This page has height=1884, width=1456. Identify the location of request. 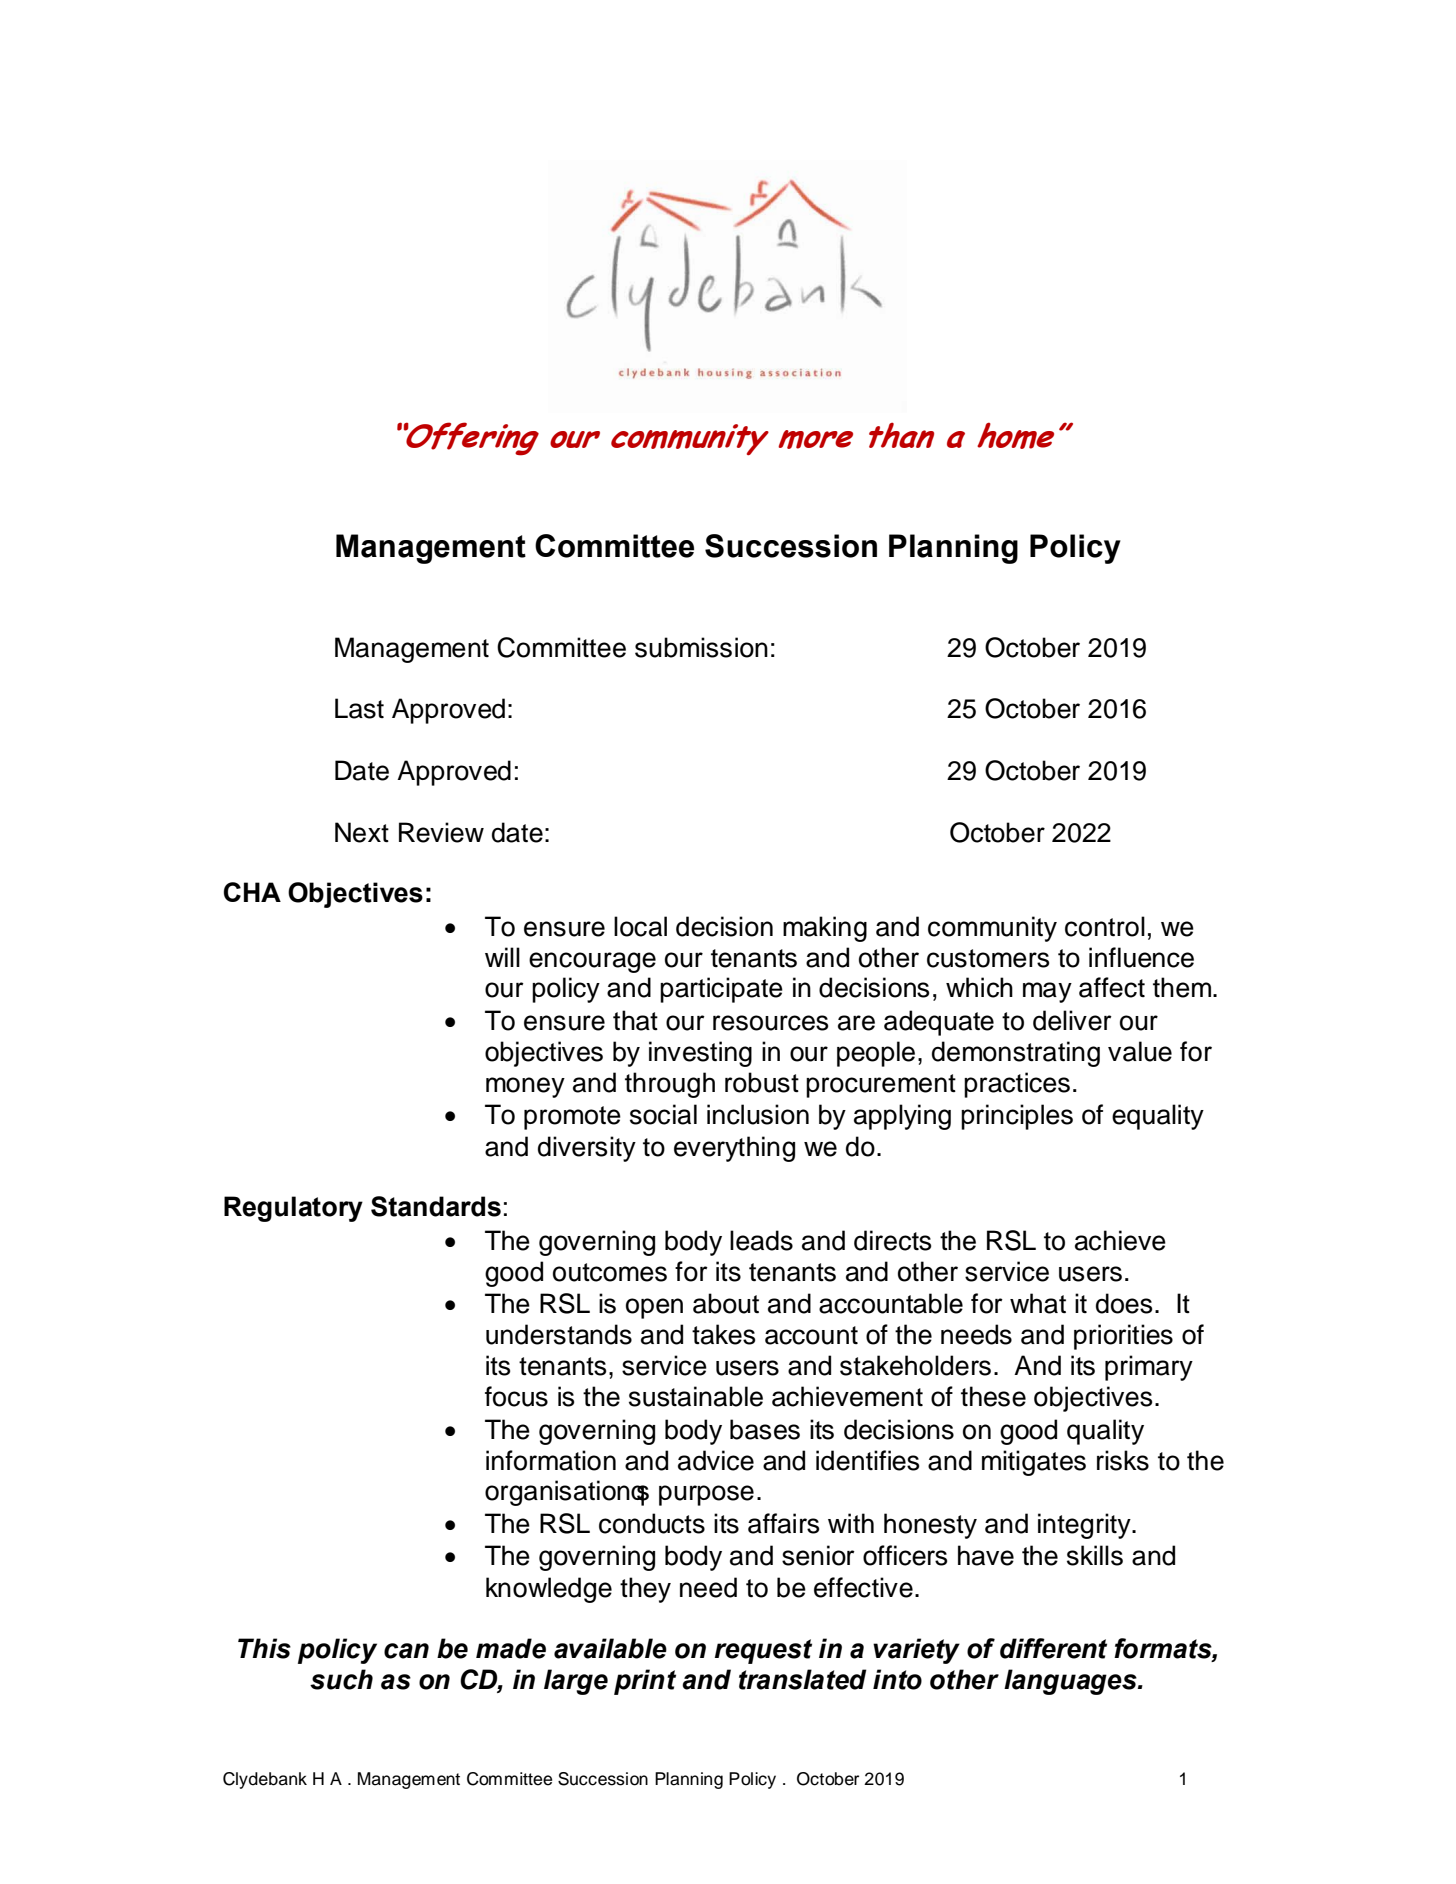
(763, 1651).
